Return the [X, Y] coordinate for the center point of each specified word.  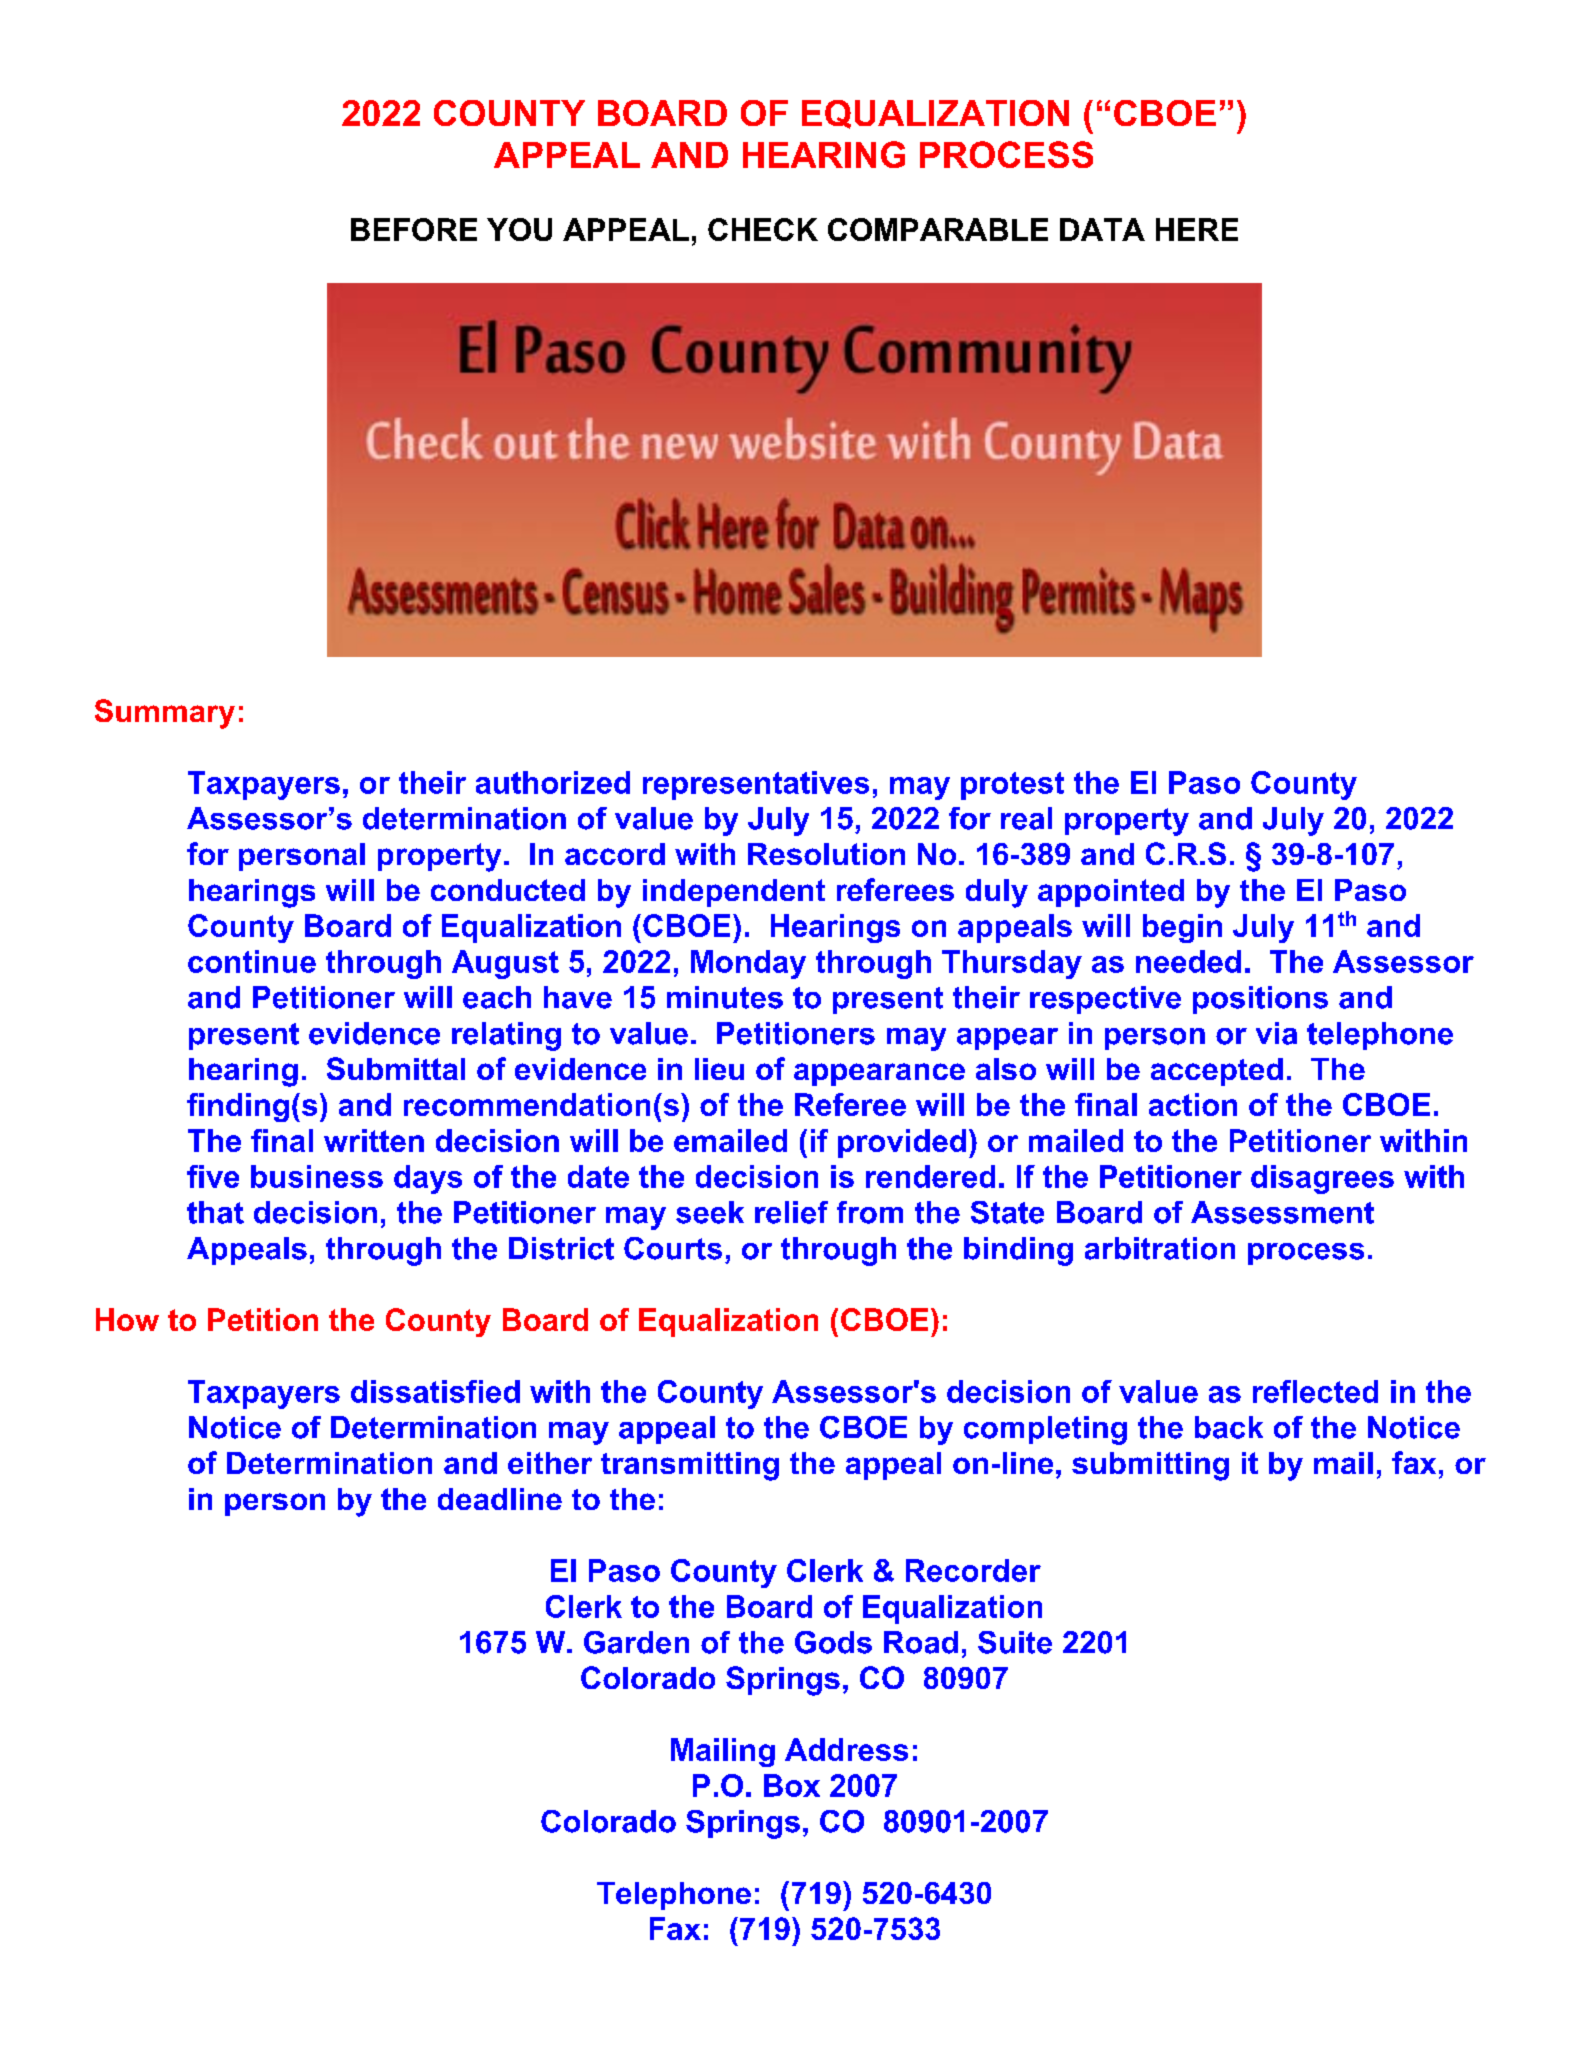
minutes [725, 997]
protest [1012, 786]
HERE [1197, 229]
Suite [1015, 1642]
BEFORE [414, 229]
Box [792, 1785]
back [1229, 1427]
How [127, 1319]
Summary [165, 714]
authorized [553, 782]
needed [1188, 961]
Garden [636, 1642]
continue [252, 961]
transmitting [690, 1466]
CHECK [763, 229]
